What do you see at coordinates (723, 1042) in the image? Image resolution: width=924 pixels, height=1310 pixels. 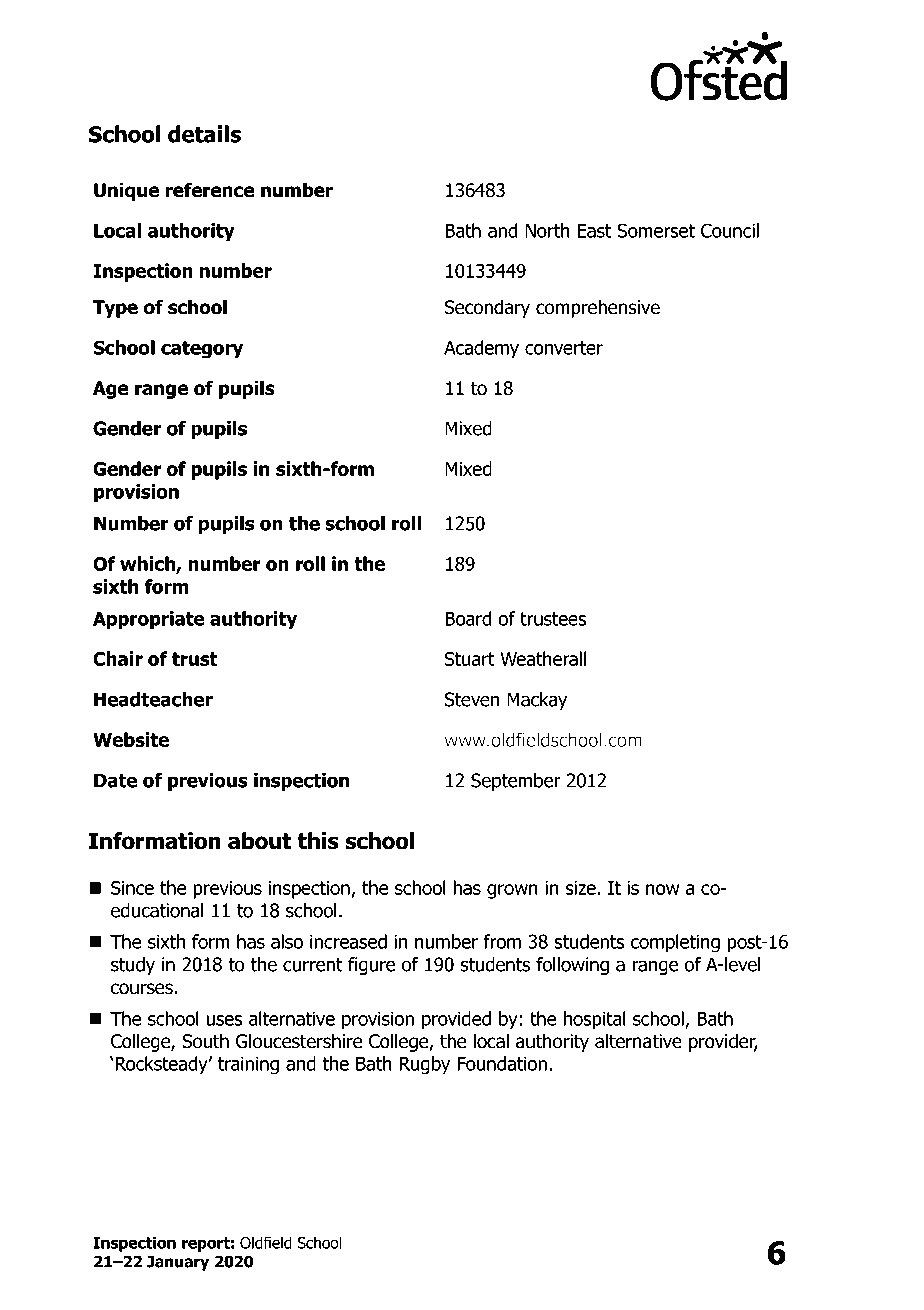 I see `provider` at bounding box center [723, 1042].
